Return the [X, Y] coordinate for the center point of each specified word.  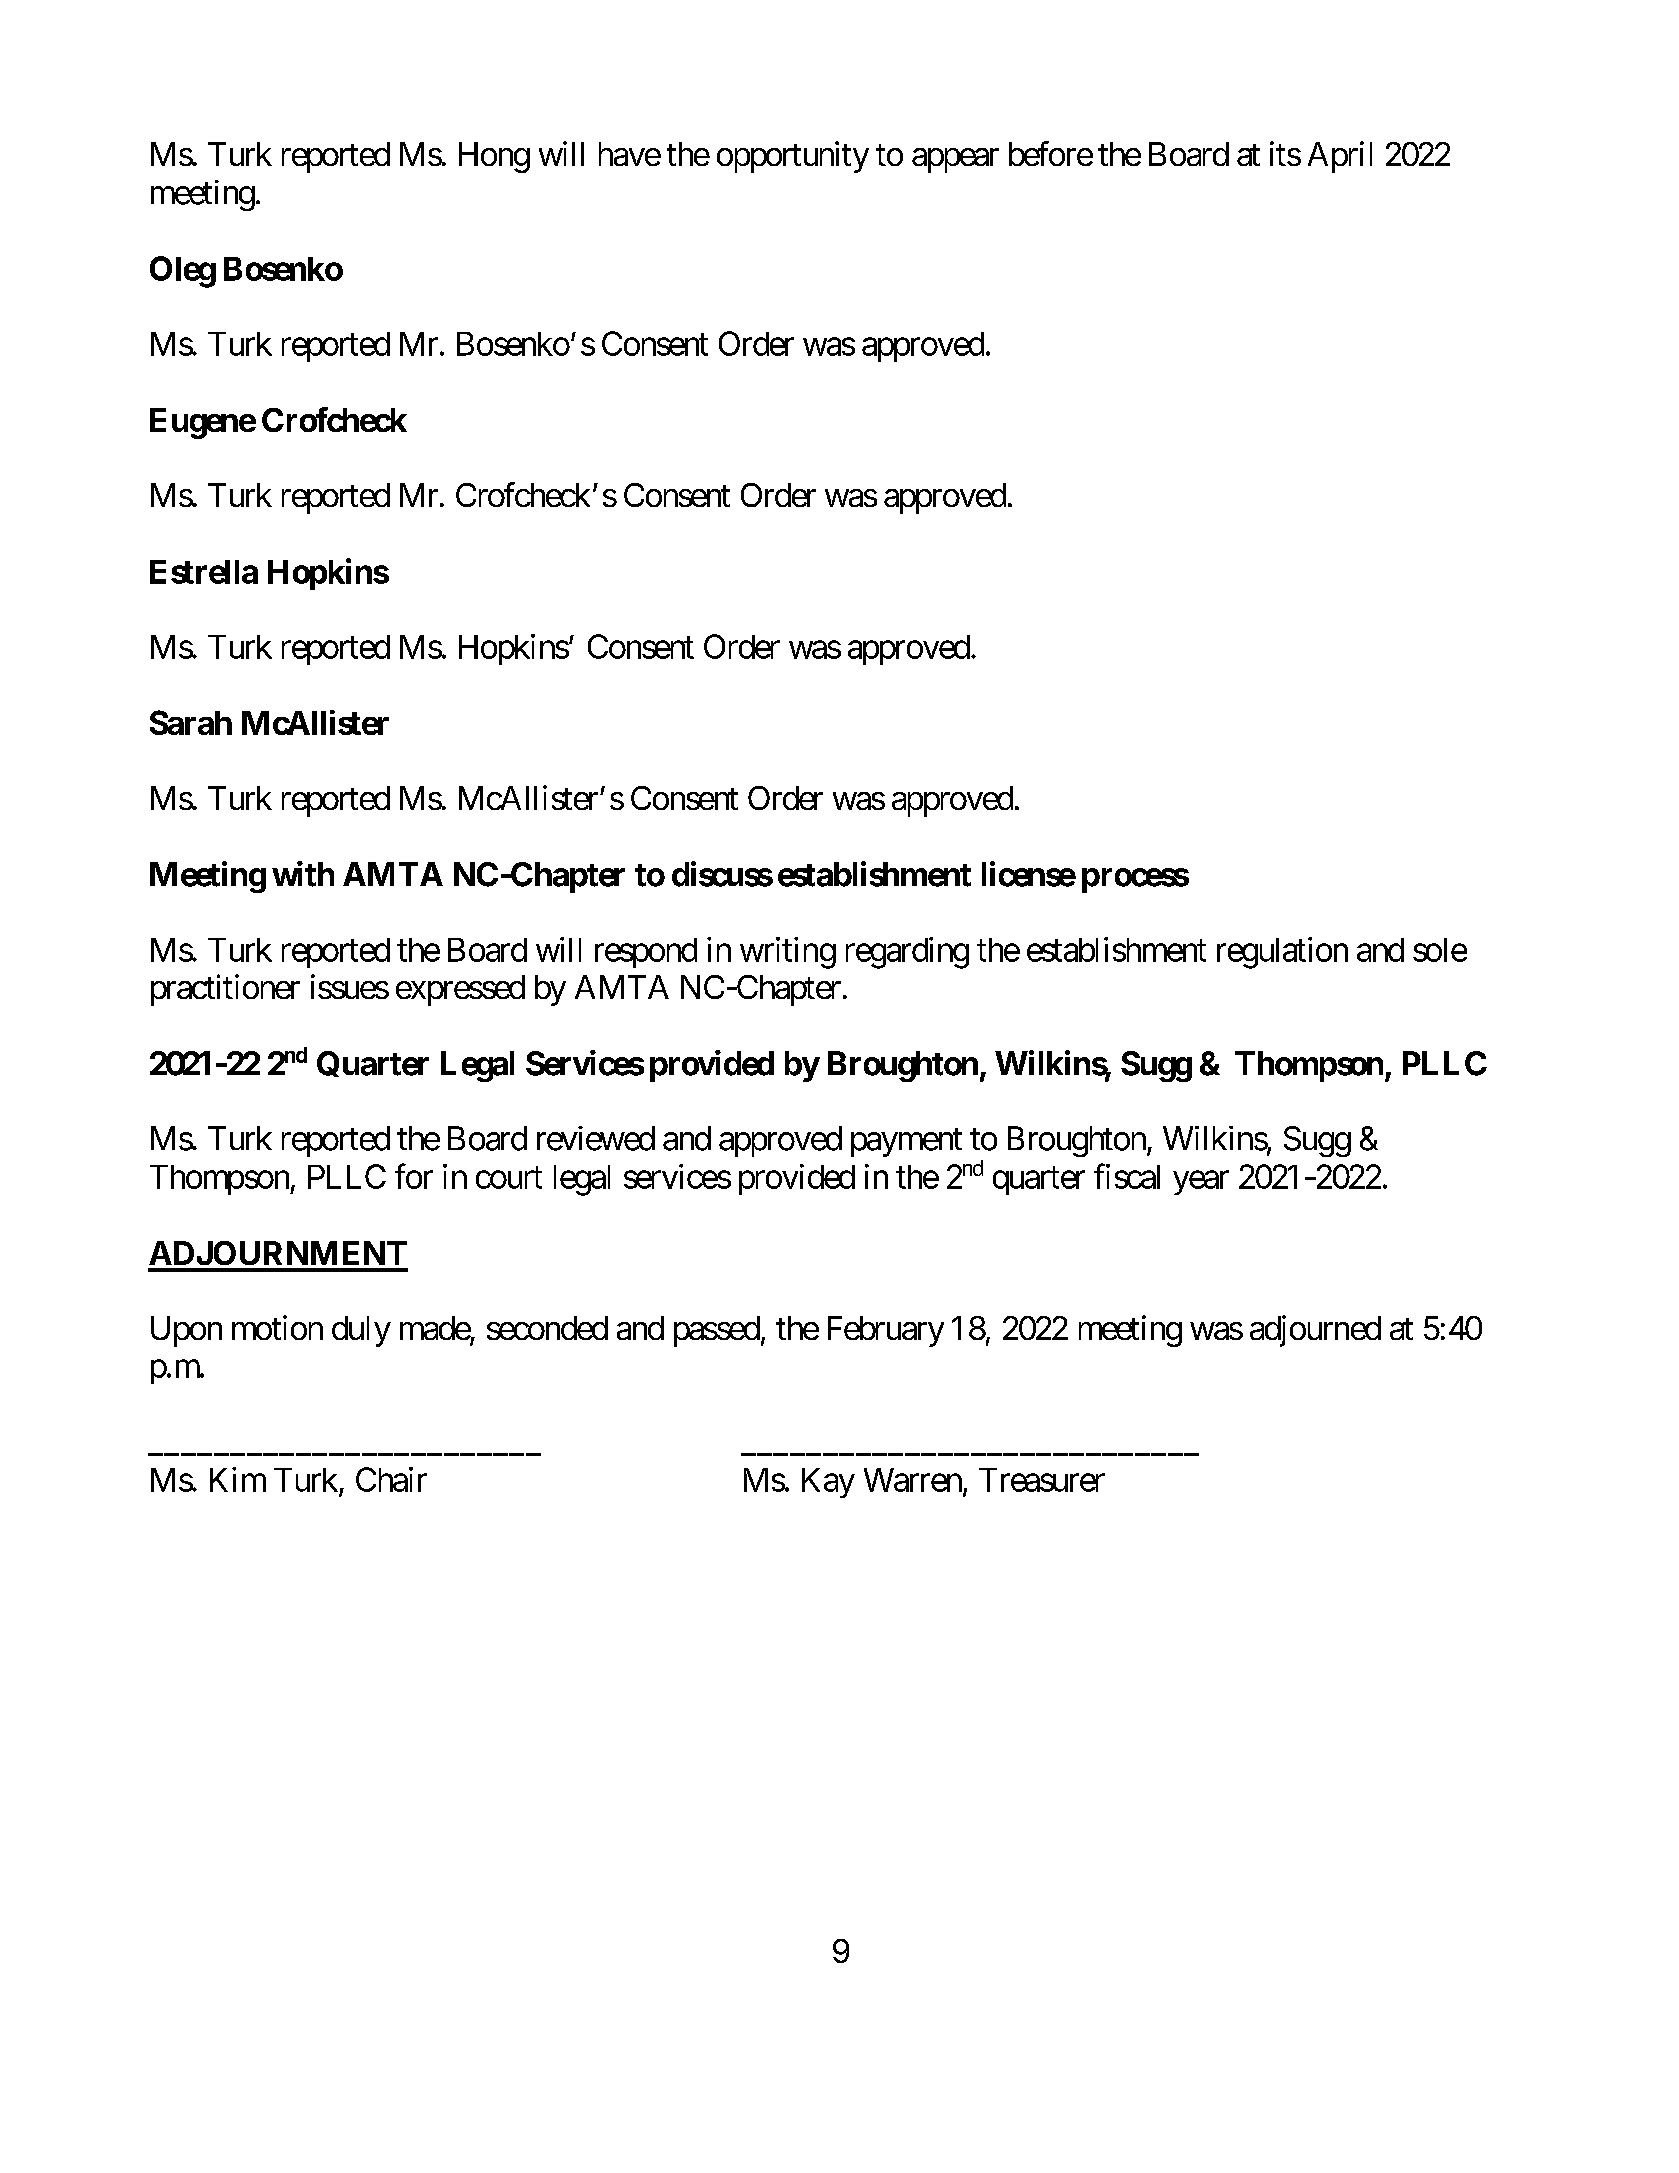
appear [955, 160]
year [1201, 1183]
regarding [907, 953]
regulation [1282, 953]
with [303, 874]
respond [646, 953]
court [509, 1178]
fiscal [1127, 1176]
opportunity [793, 157]
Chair [391, 1479]
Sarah [191, 722]
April [1340, 157]
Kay [828, 1483]
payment [906, 1143]
